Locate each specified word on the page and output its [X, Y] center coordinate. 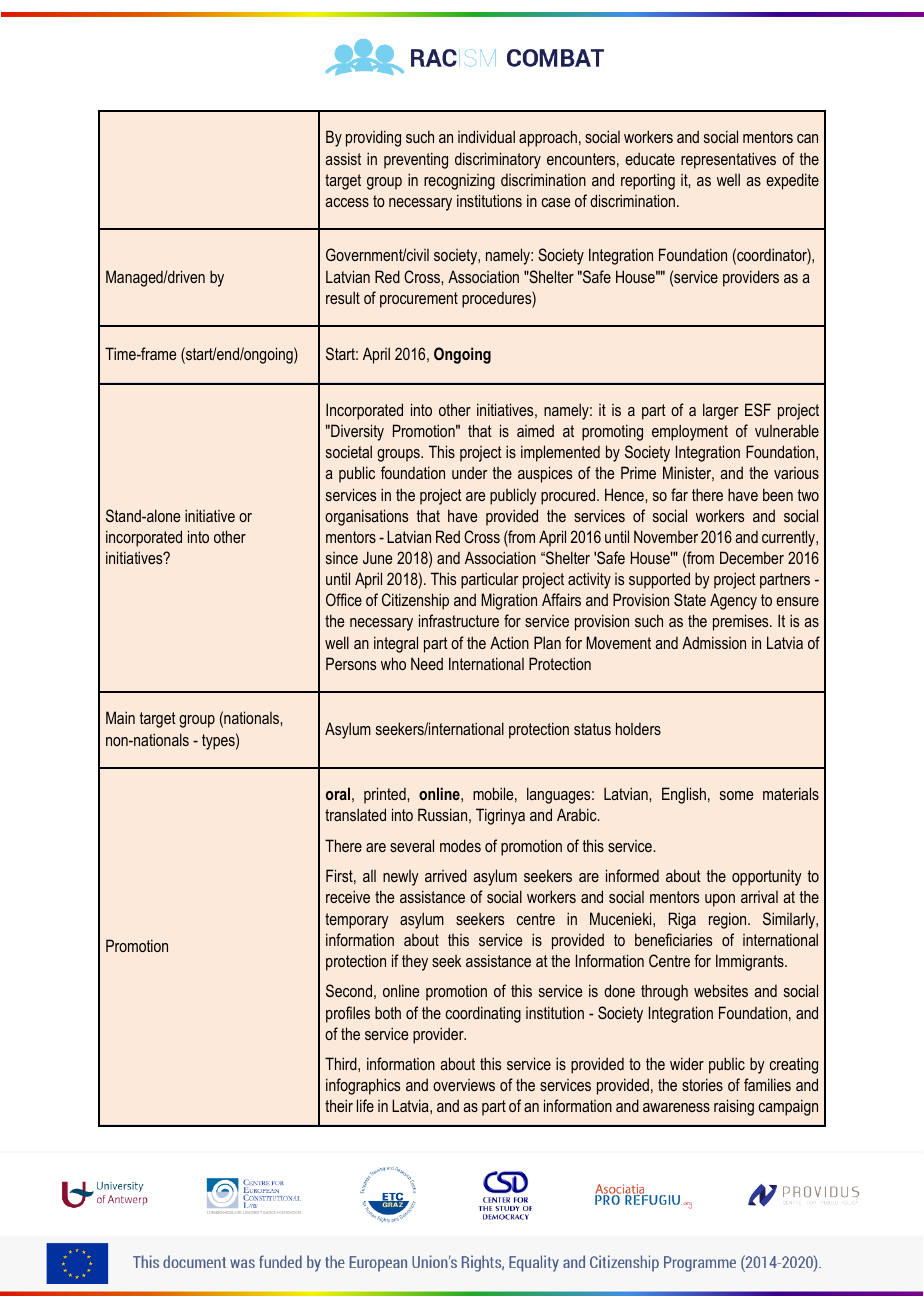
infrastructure [459, 620]
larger [720, 411]
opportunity [767, 877]
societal [349, 451]
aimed [535, 430]
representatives [728, 160]
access [347, 202]
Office [344, 599]
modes [460, 845]
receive [348, 896]
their [339, 1105]
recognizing [459, 182]
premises [742, 622]
